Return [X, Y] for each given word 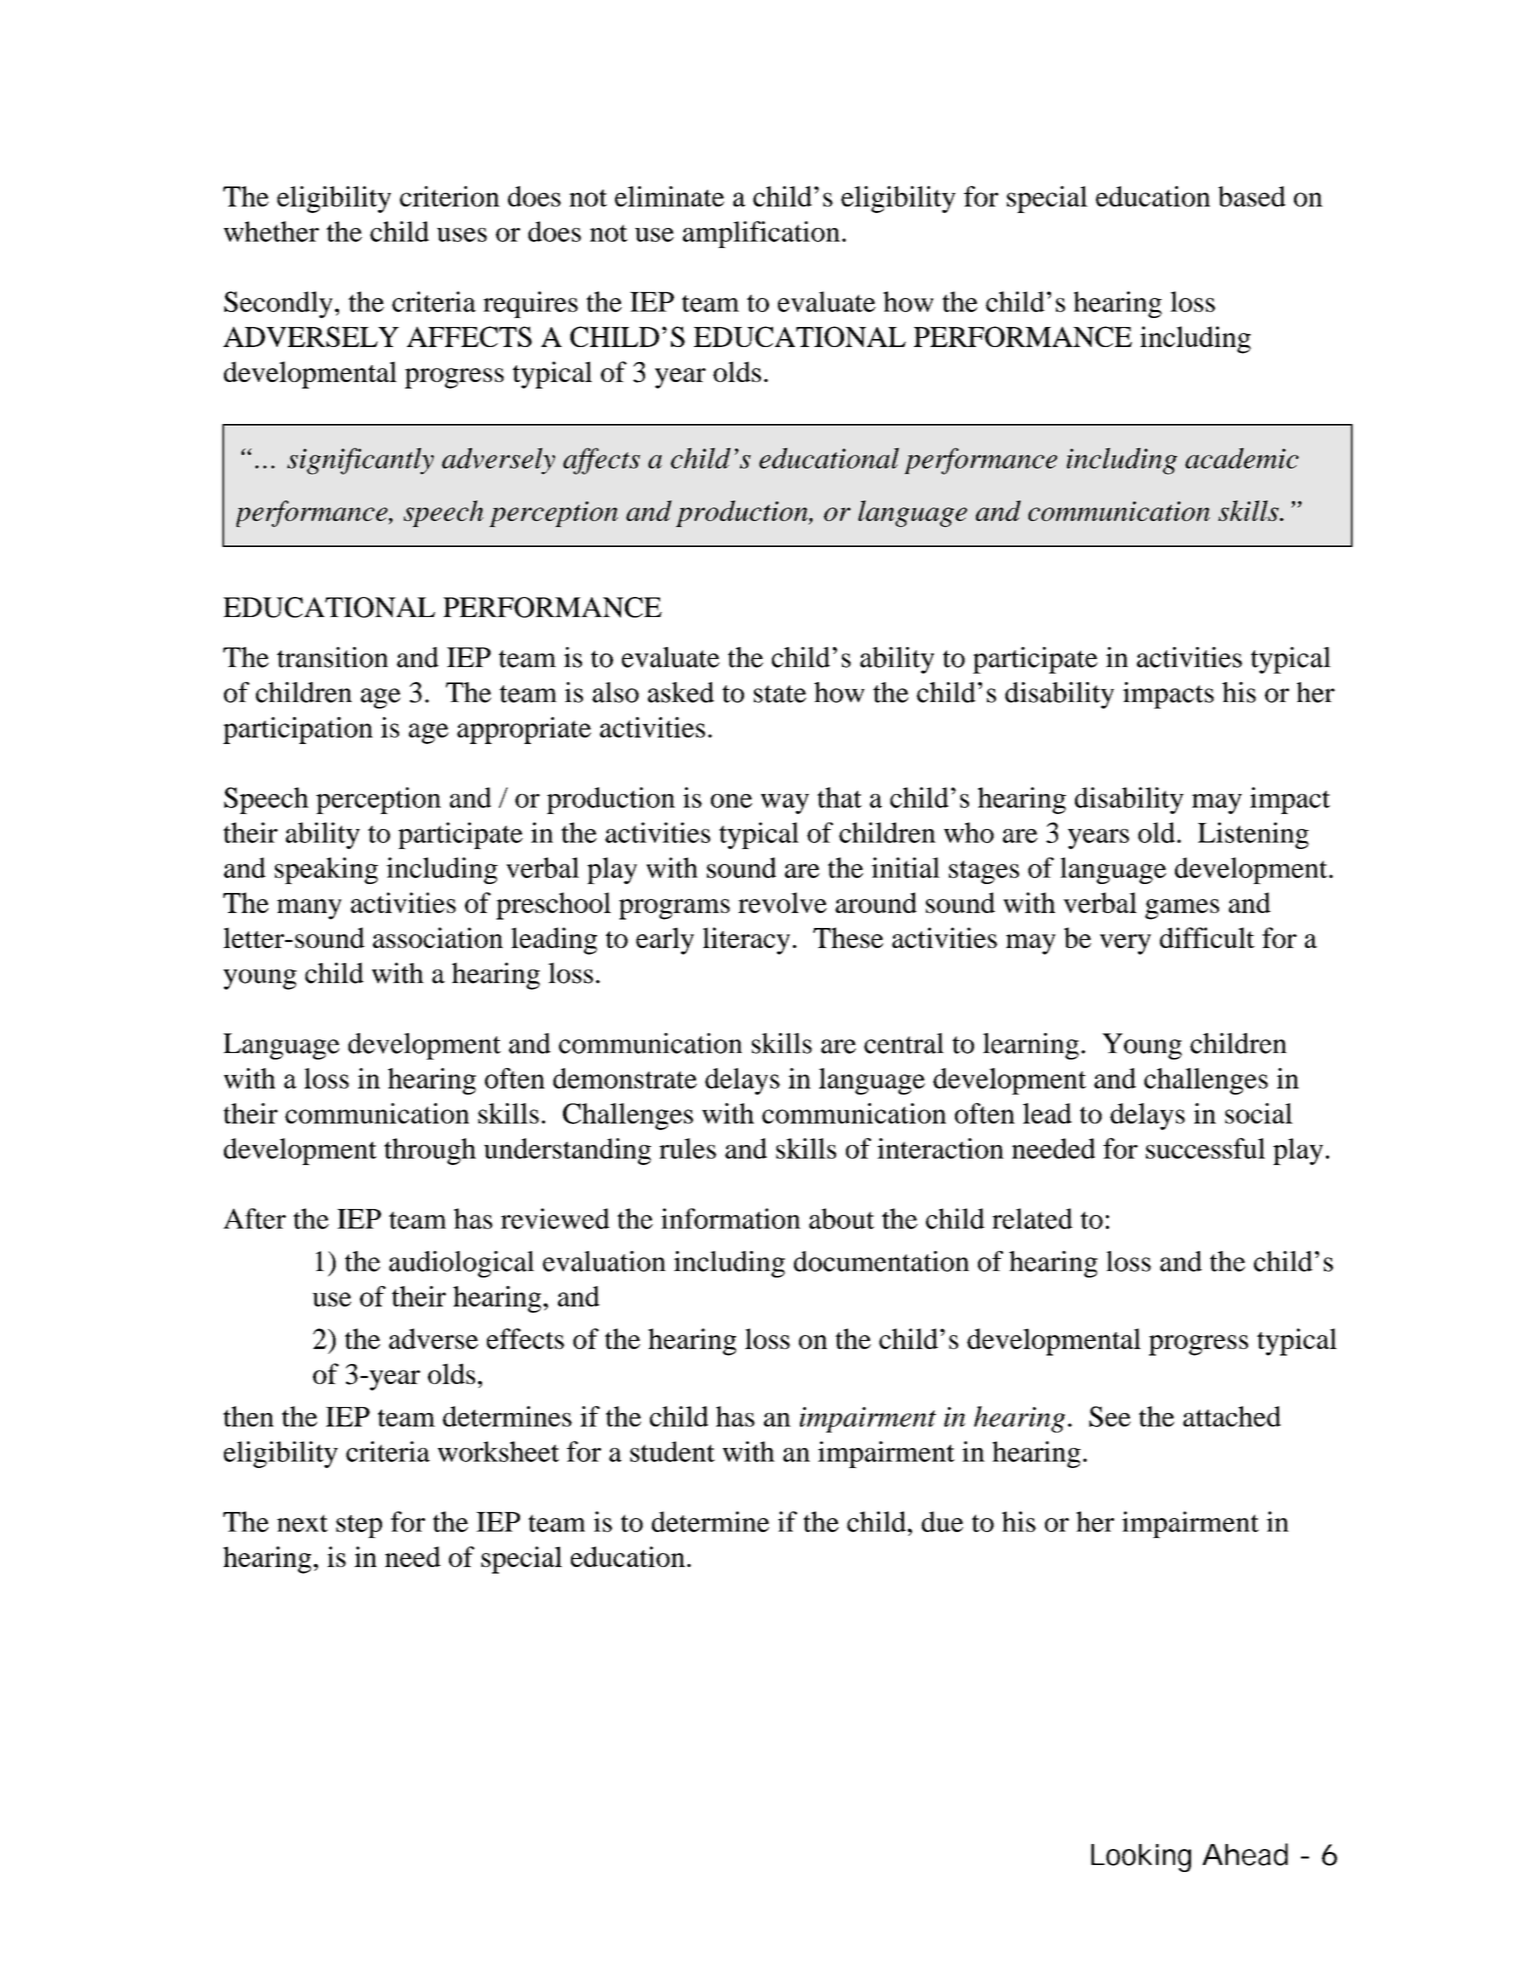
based [1252, 196]
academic [1242, 458]
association [438, 937]
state [780, 694]
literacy [746, 941]
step [359, 1526]
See [1110, 1416]
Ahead [1245, 1854]
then [248, 1416]
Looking [1141, 1858]
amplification [761, 234]
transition [332, 657]
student [672, 1451]
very [1125, 944]
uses [462, 235]
